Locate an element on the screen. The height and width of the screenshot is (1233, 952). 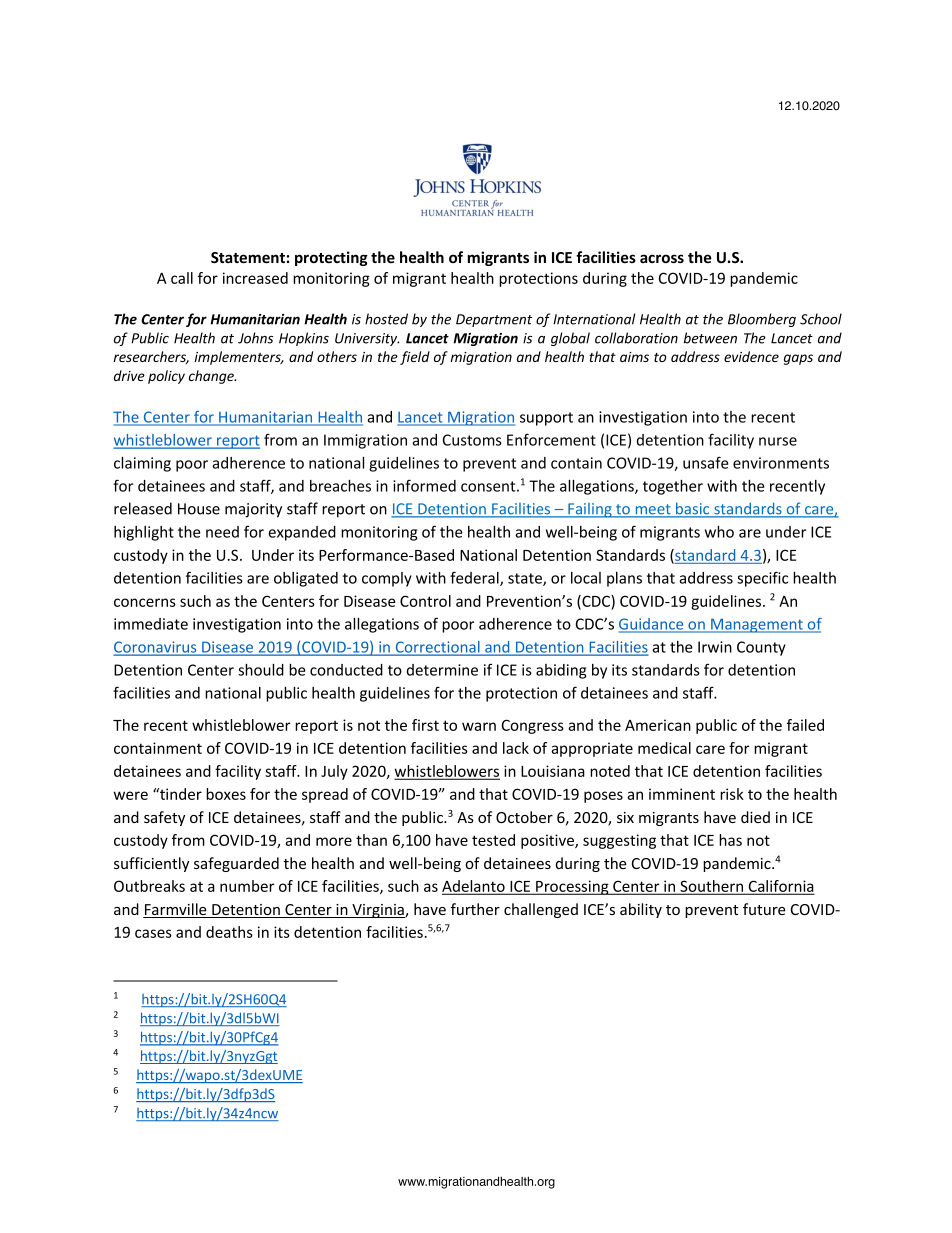
future is located at coordinates (764, 909).
